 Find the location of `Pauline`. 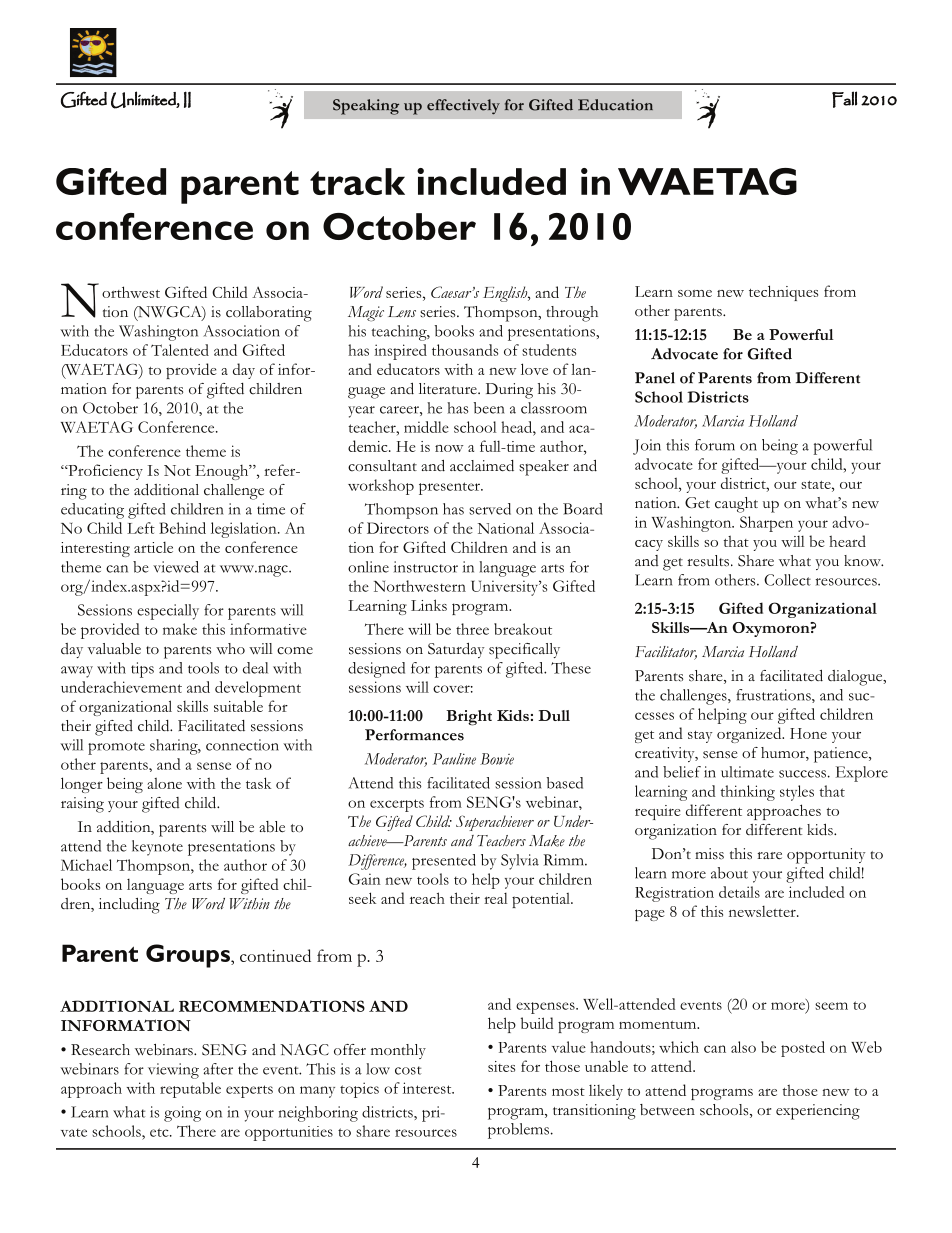

Pauline is located at coordinates (454, 759).
